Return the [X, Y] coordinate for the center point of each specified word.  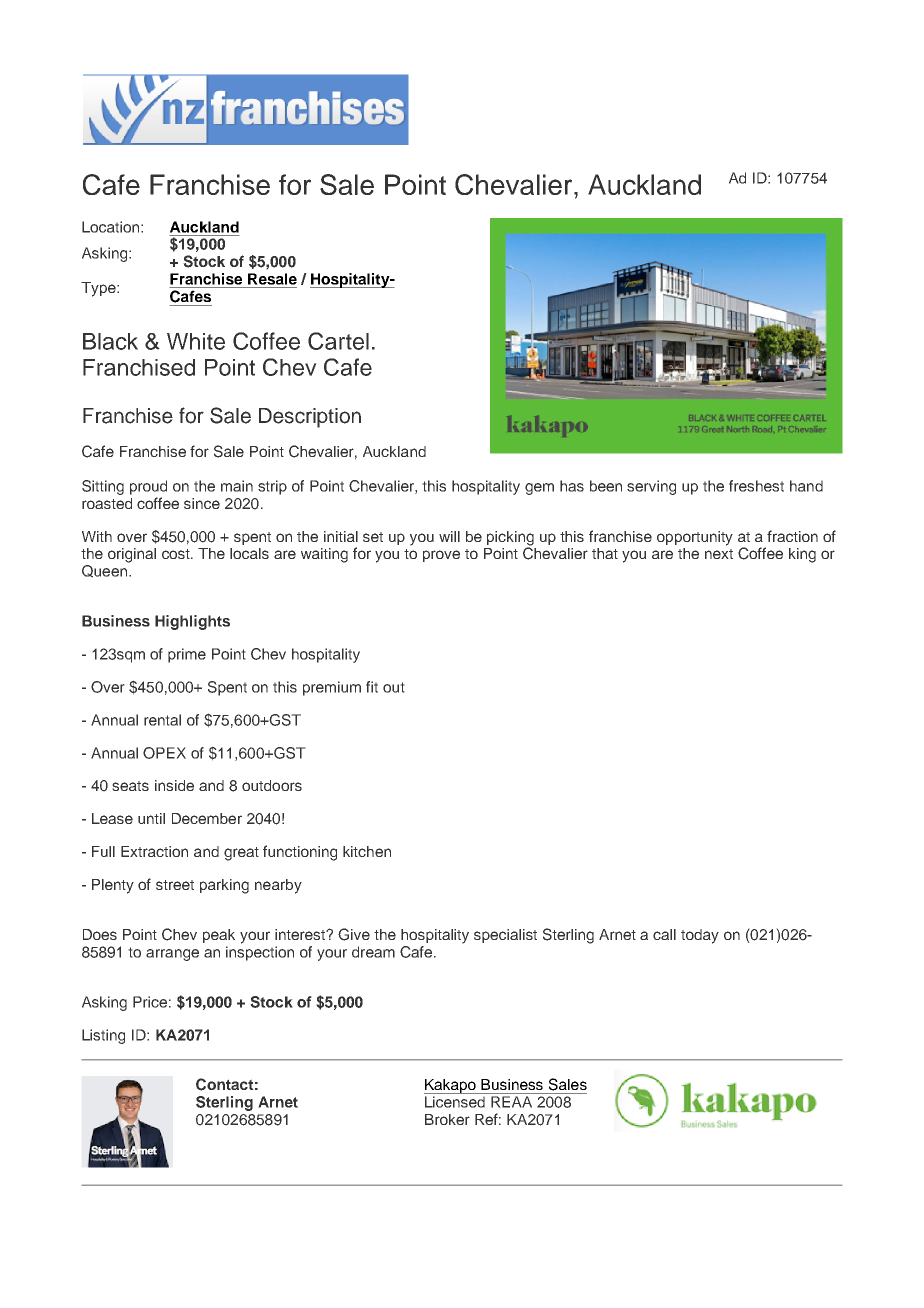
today [700, 936]
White [196, 341]
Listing [103, 1036]
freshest [756, 486]
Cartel [338, 341]
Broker [447, 1119]
